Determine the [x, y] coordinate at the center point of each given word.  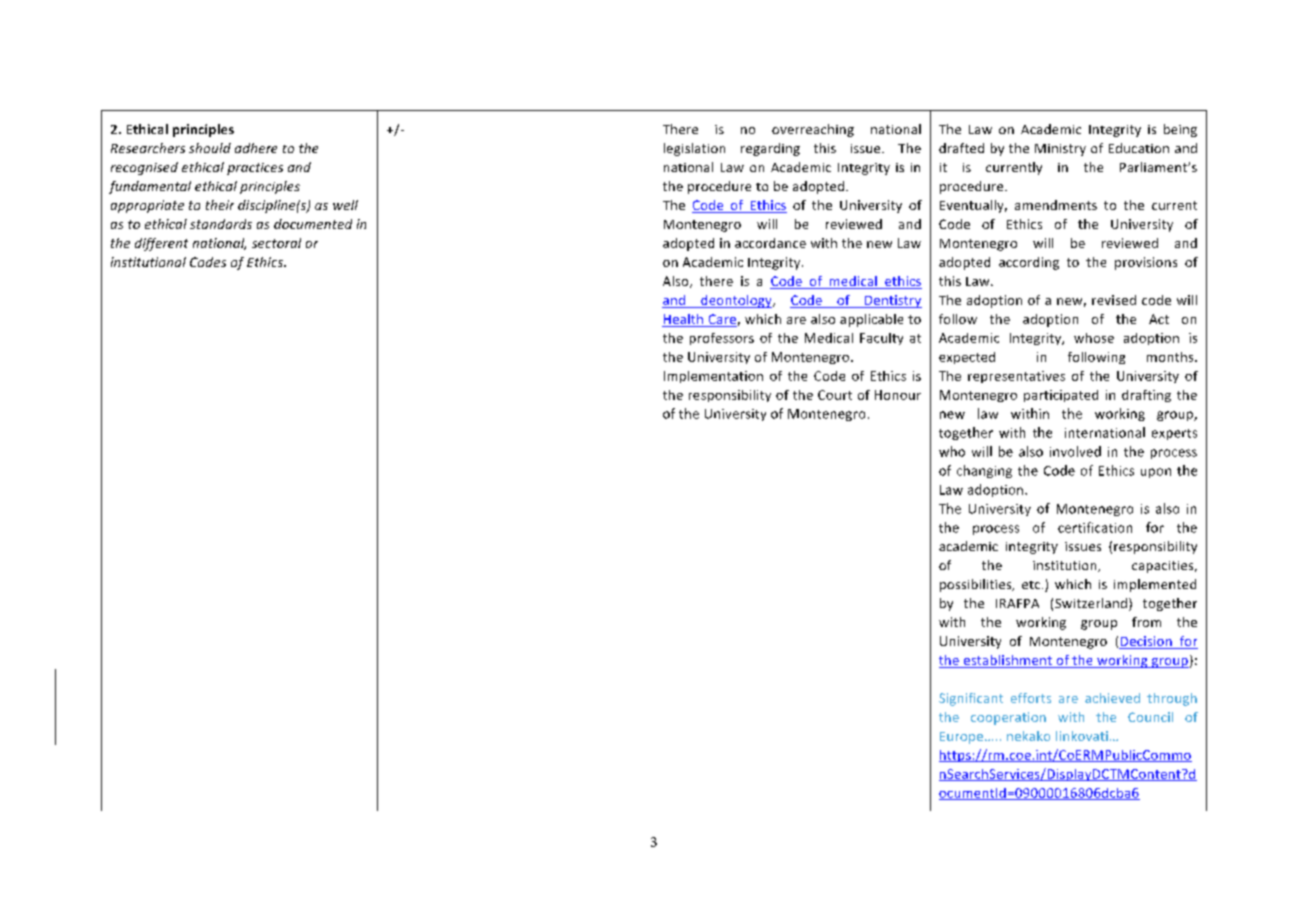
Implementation [713, 377]
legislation [694, 149]
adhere [256, 148]
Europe [963, 738]
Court [835, 395]
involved [1075, 451]
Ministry [1060, 150]
